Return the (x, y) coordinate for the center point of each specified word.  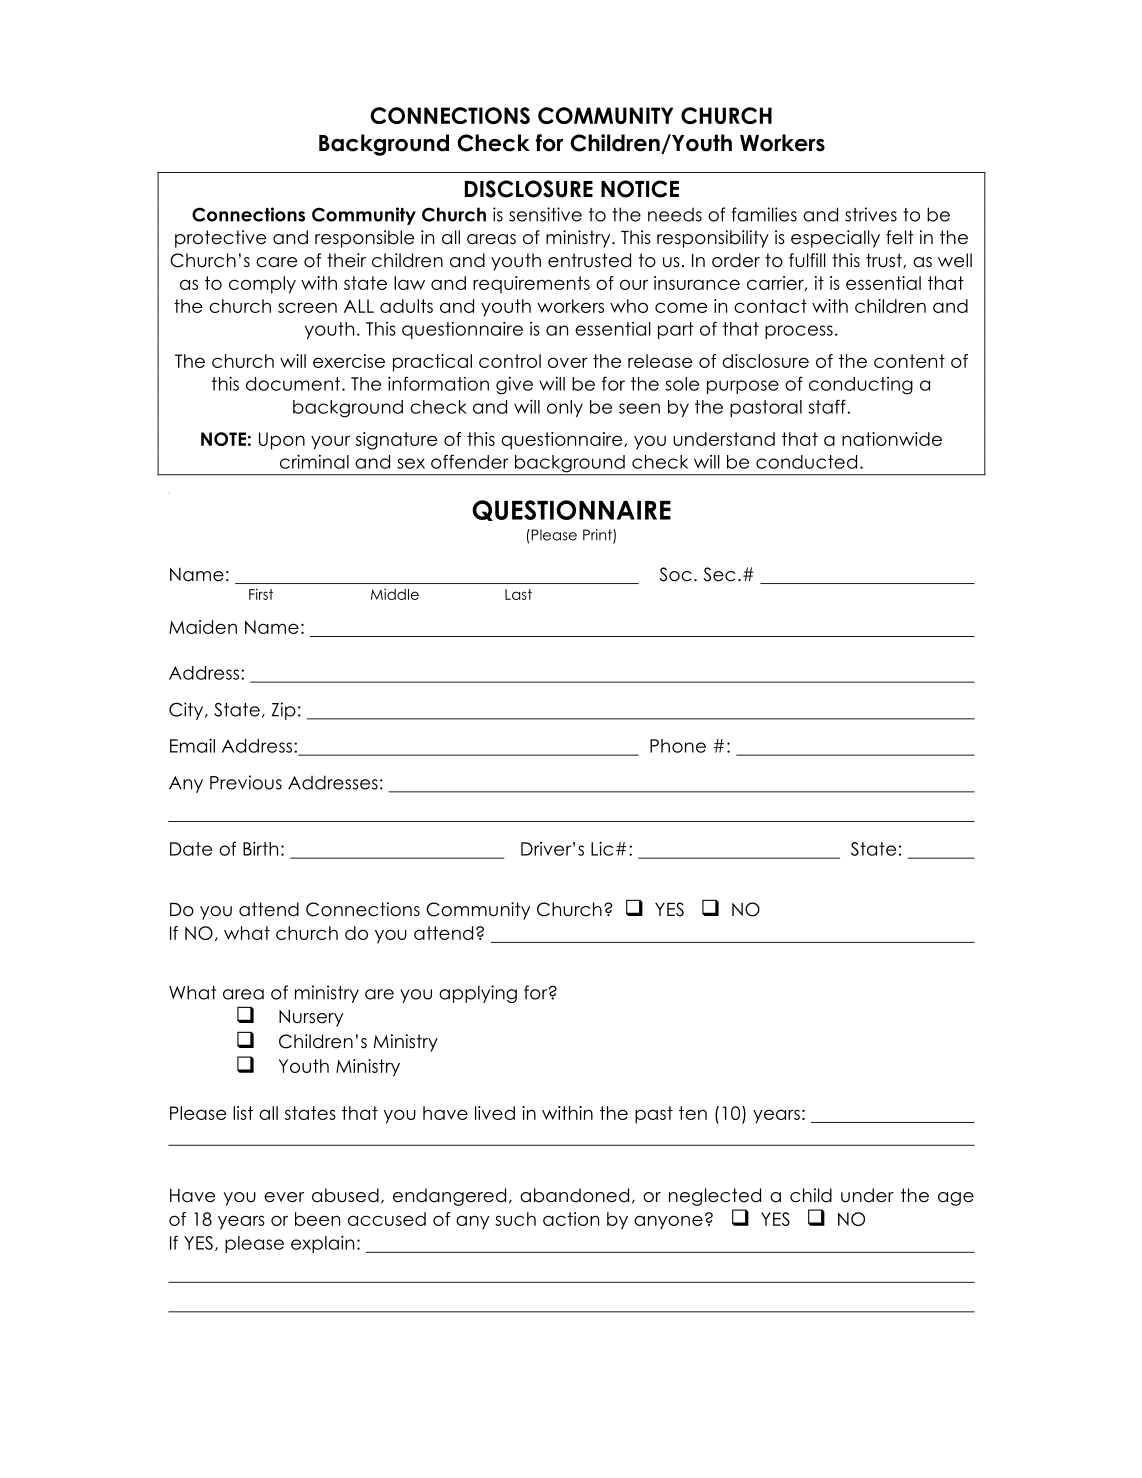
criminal (314, 461)
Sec (719, 574)
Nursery (311, 1018)
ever (284, 1197)
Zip (284, 711)
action (571, 1219)
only (565, 408)
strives (871, 214)
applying (478, 994)
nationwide (892, 439)
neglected (715, 1197)
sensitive (545, 214)
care (276, 262)
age (956, 1199)
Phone (678, 746)
